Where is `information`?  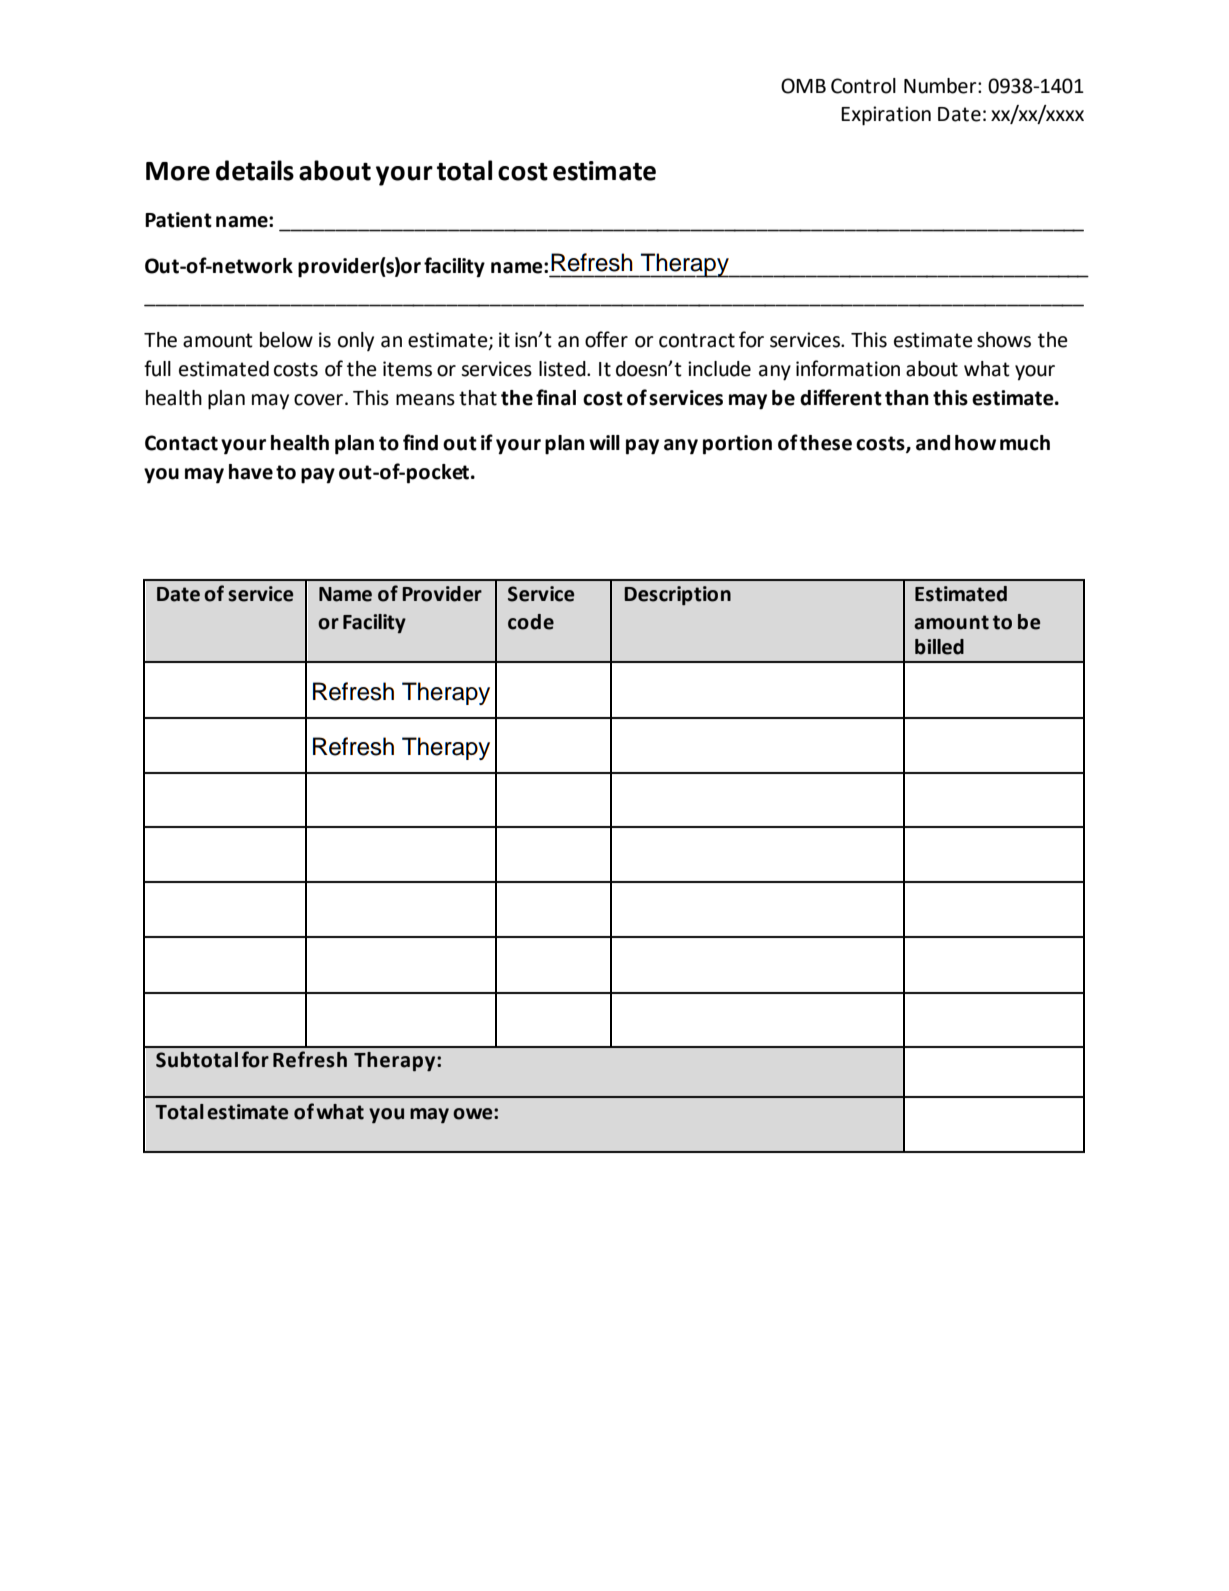 information is located at coordinates (848, 368).
